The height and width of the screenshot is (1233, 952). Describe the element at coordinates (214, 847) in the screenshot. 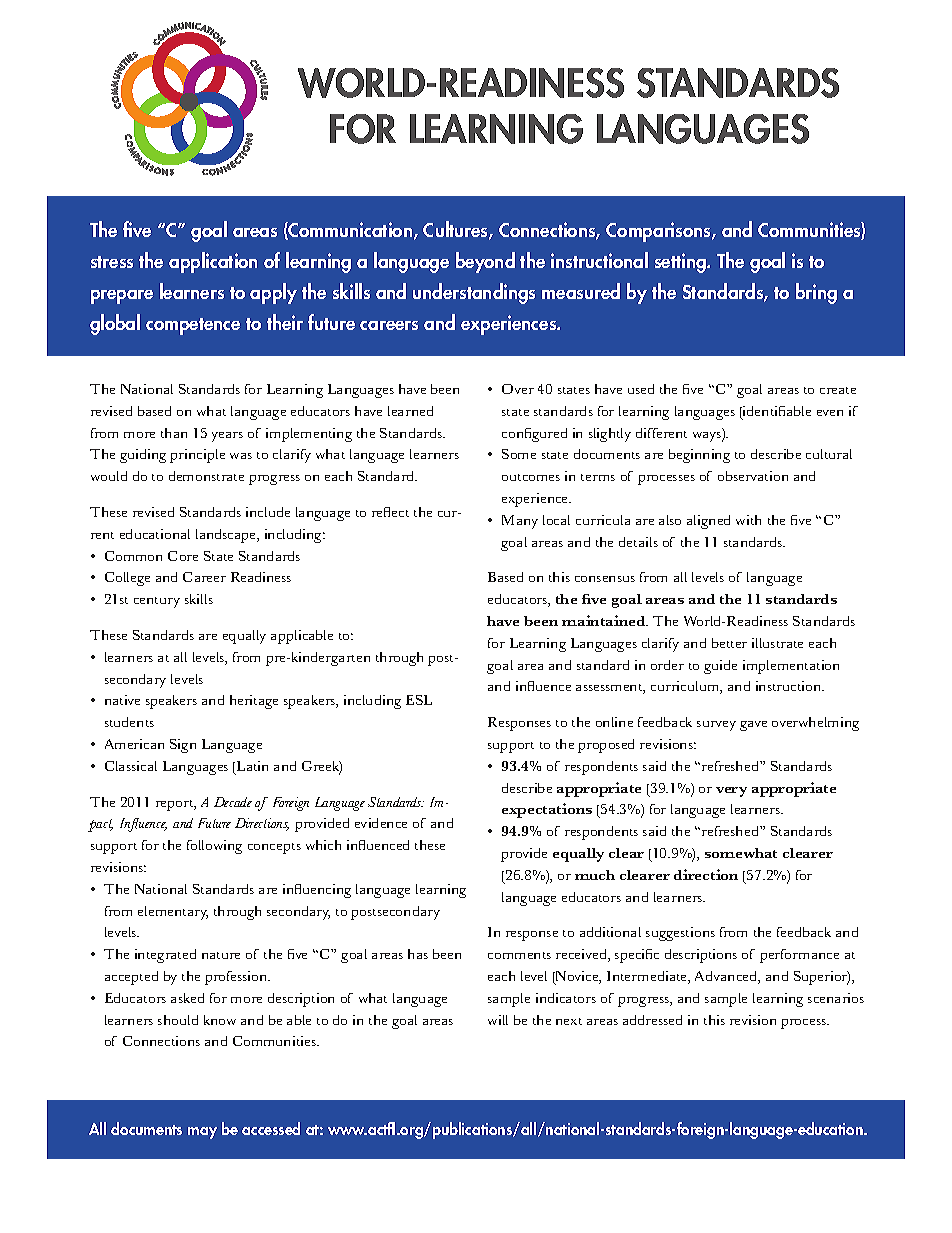

I see `following` at that location.
